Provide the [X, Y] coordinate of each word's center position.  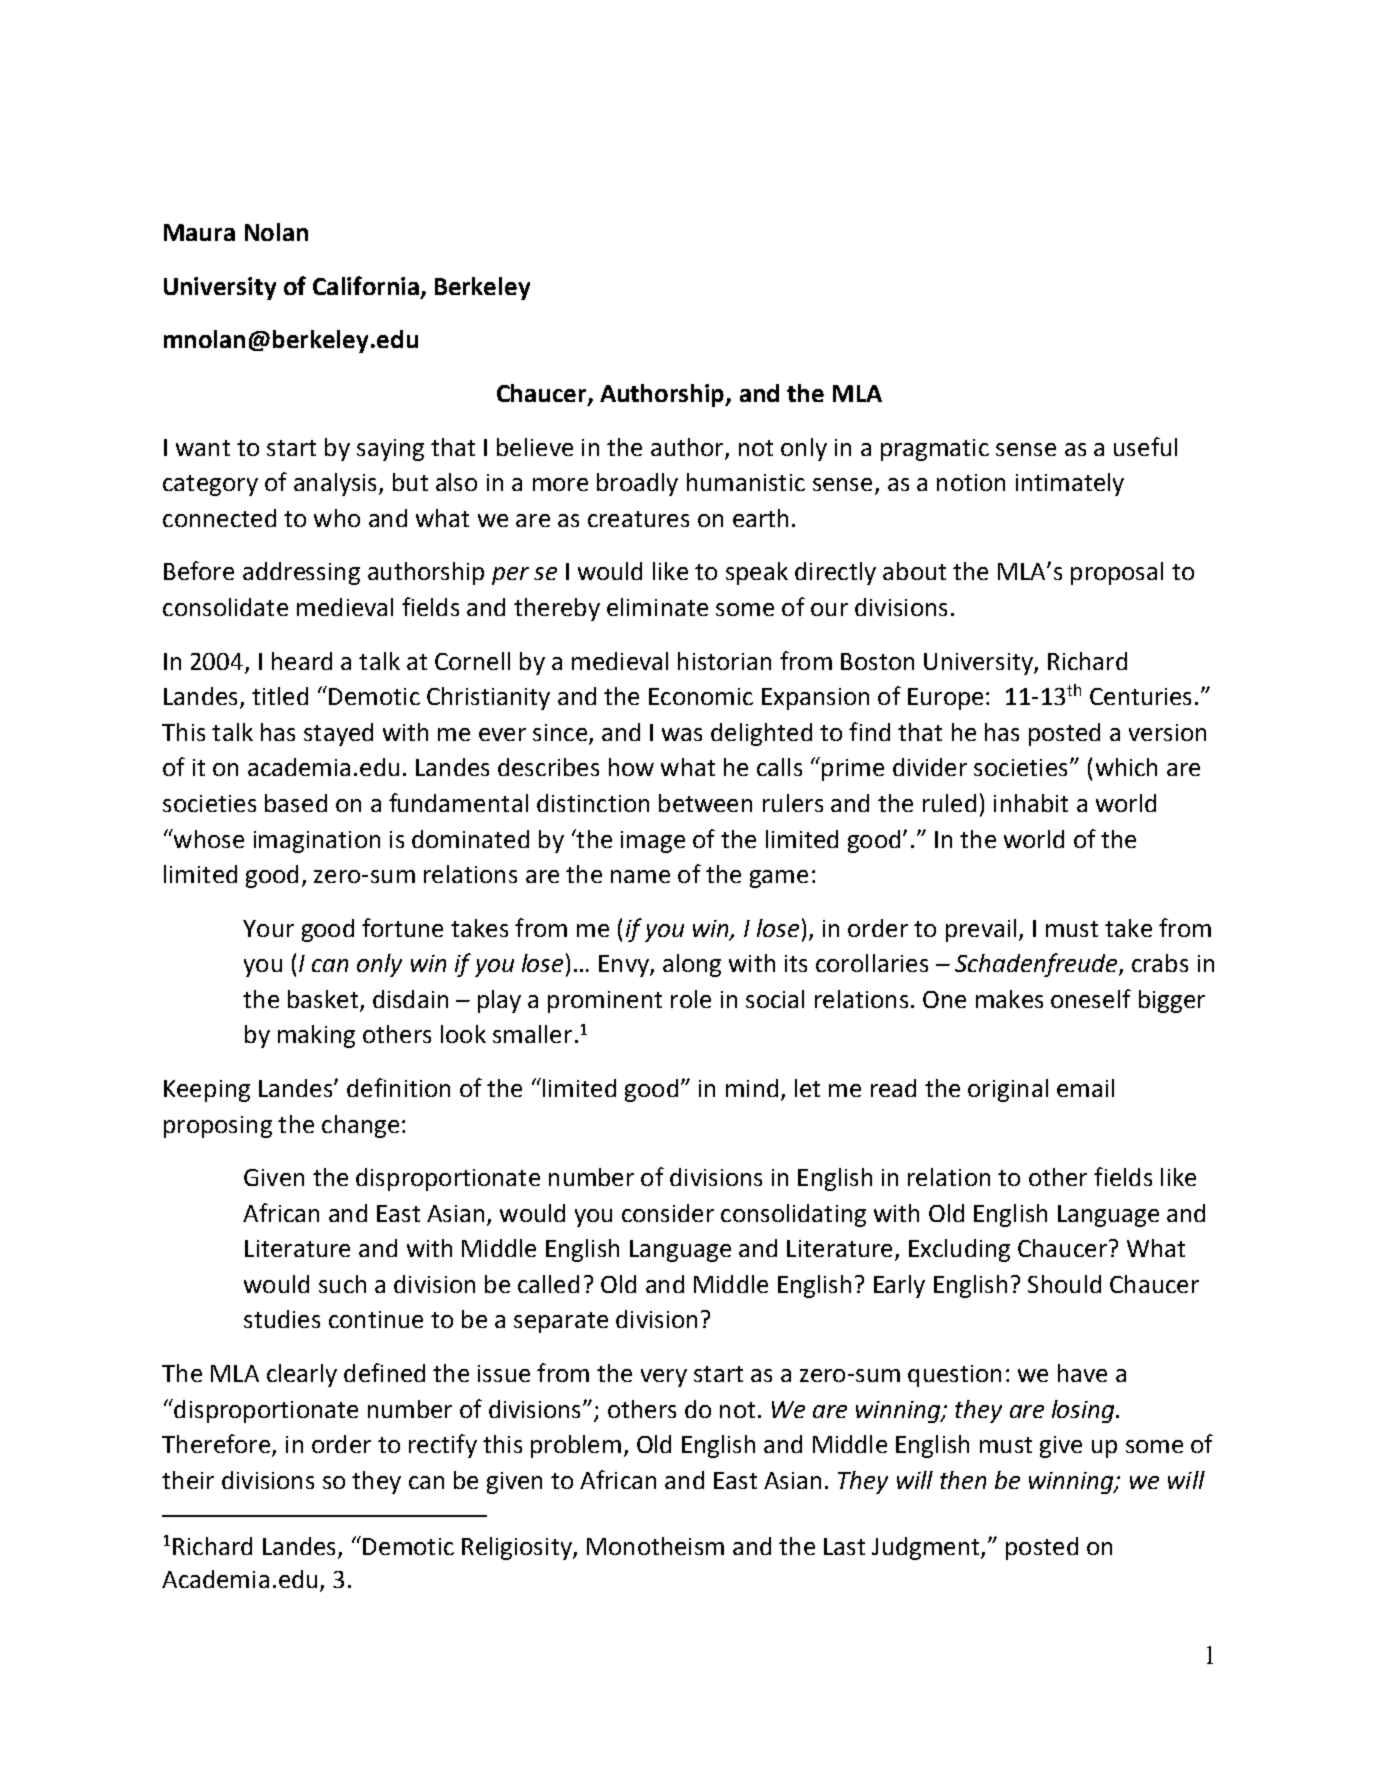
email [1085, 1088]
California [366, 285]
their [188, 1480]
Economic [701, 696]
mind [752, 1088]
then [963, 1480]
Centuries [1140, 696]
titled [280, 696]
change [360, 1126]
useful [1145, 446]
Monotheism [655, 1546]
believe [535, 447]
